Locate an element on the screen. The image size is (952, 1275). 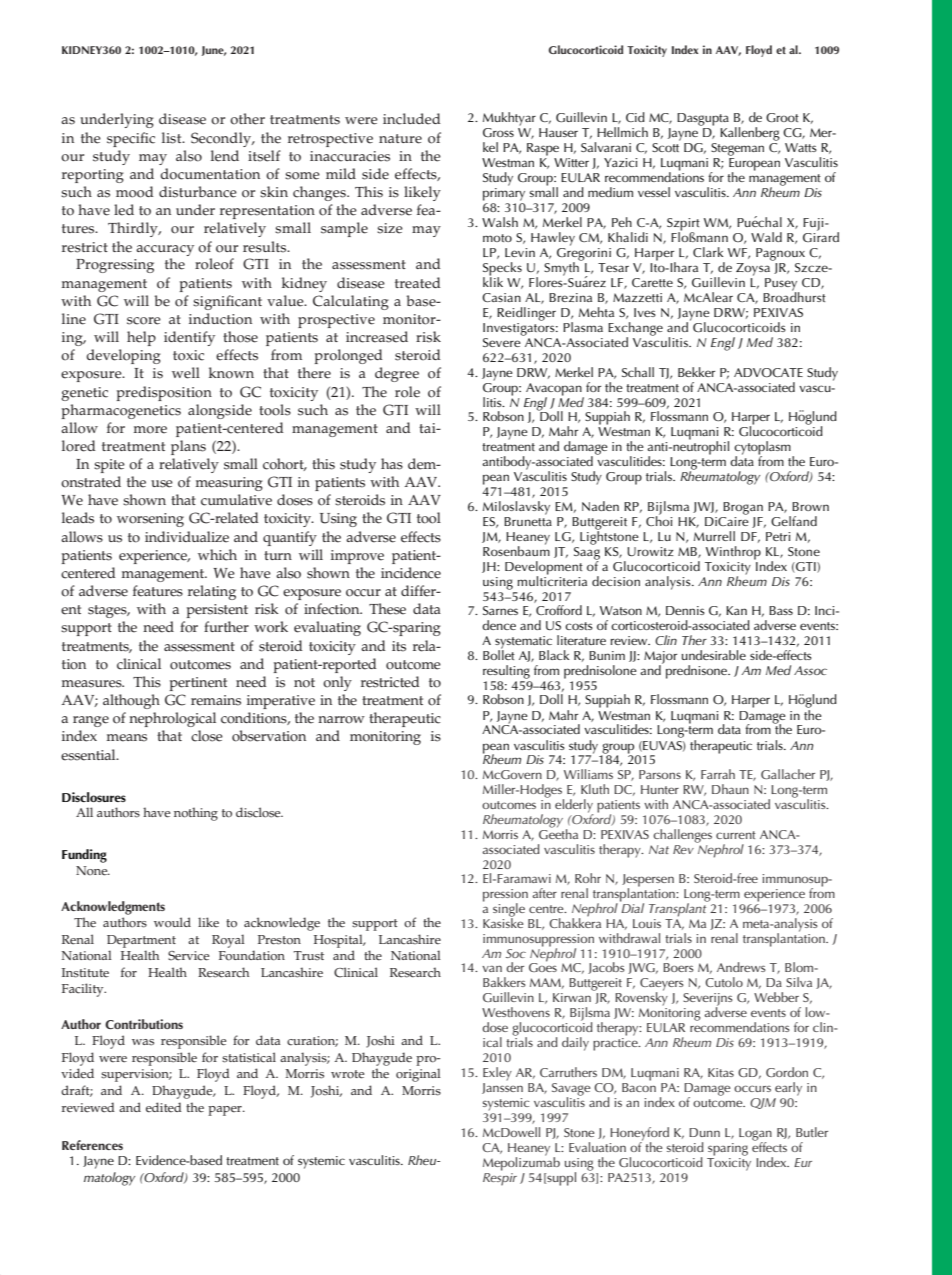
original is located at coordinates (418, 1075).
